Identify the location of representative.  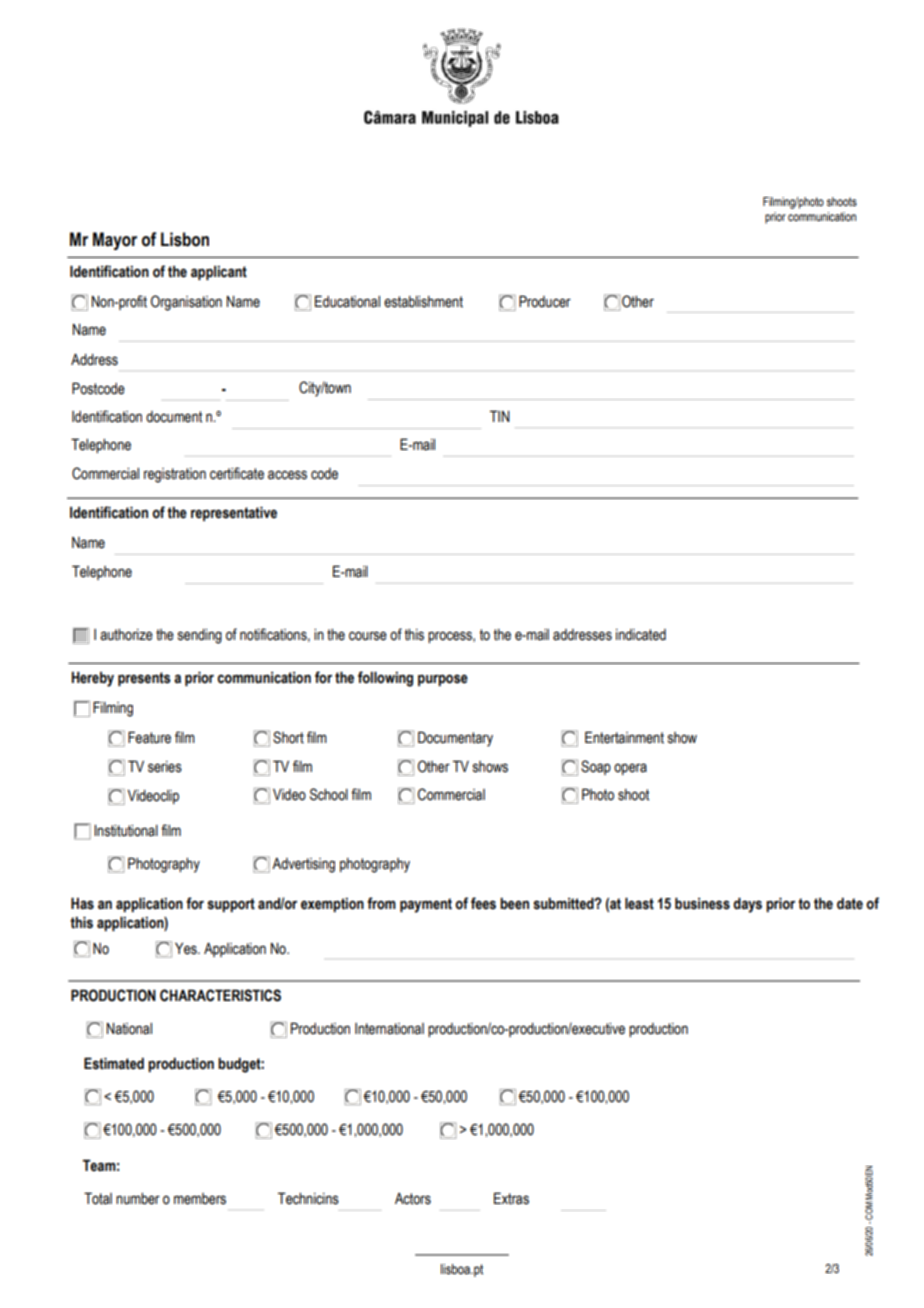
(234, 513).
